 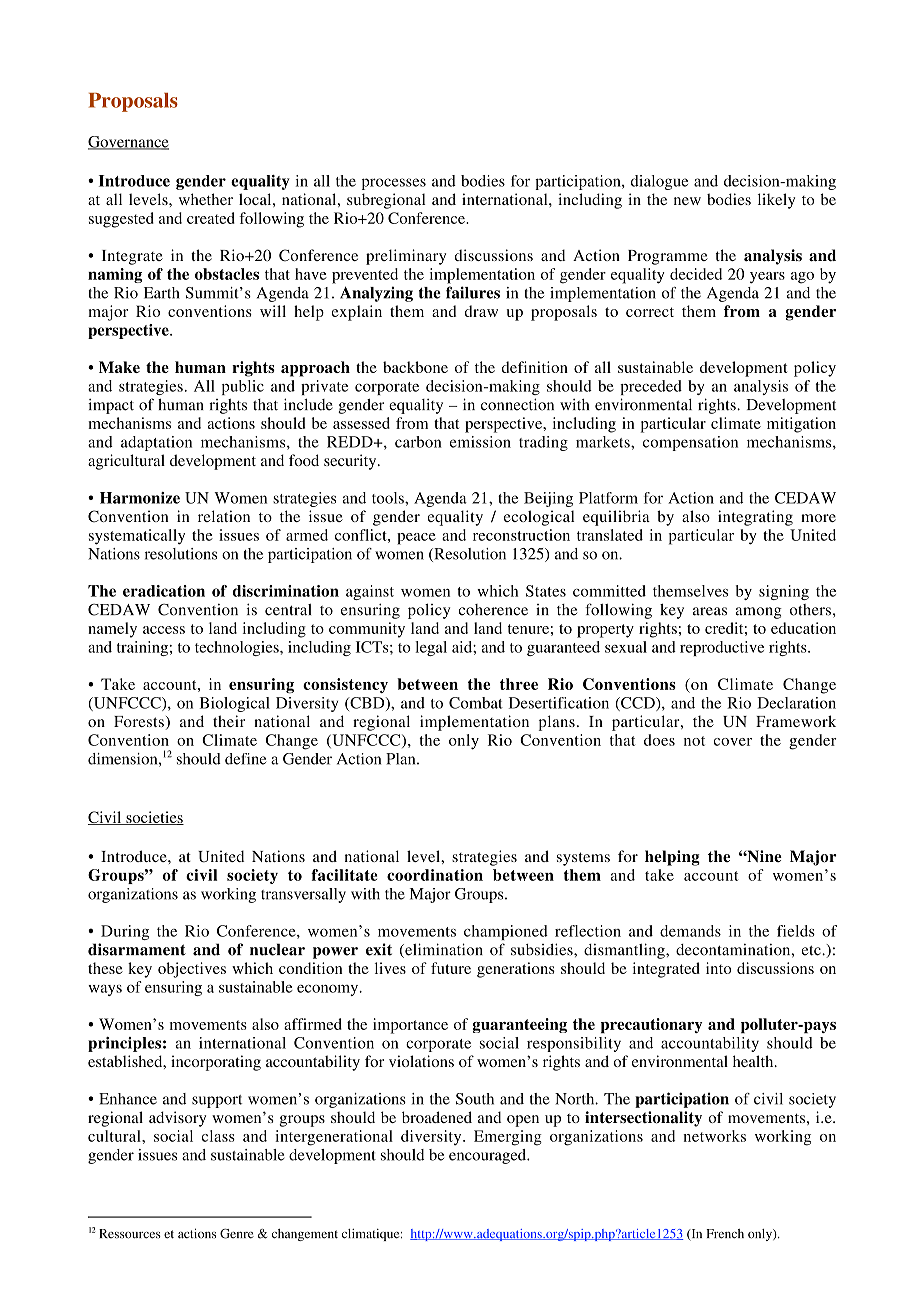 What do you see at coordinates (235, 704) in the screenshot?
I see `Biological` at bounding box center [235, 704].
